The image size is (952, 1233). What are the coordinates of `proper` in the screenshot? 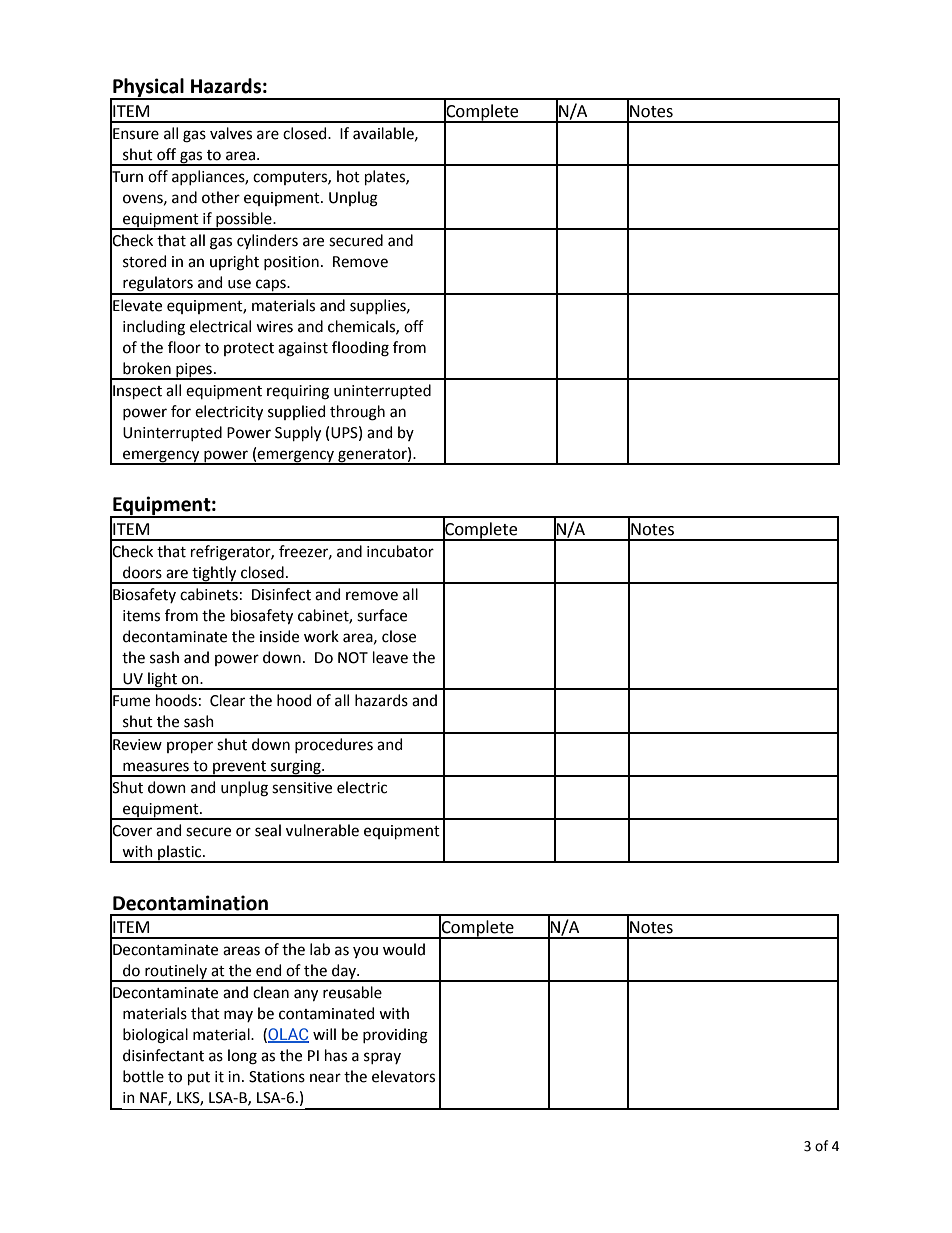 It's located at (190, 747).
